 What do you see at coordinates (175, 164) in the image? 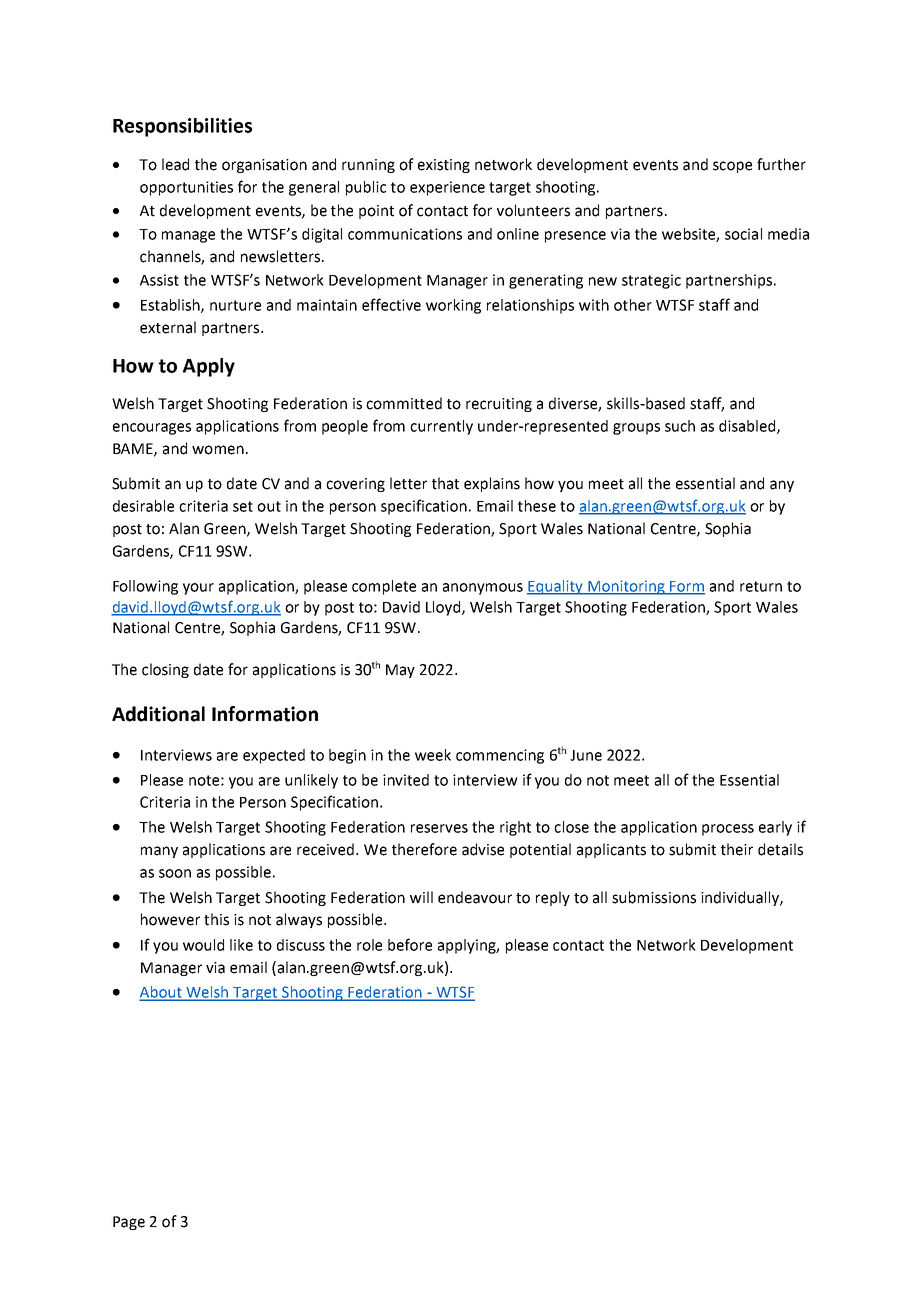
I see `lead` at bounding box center [175, 164].
